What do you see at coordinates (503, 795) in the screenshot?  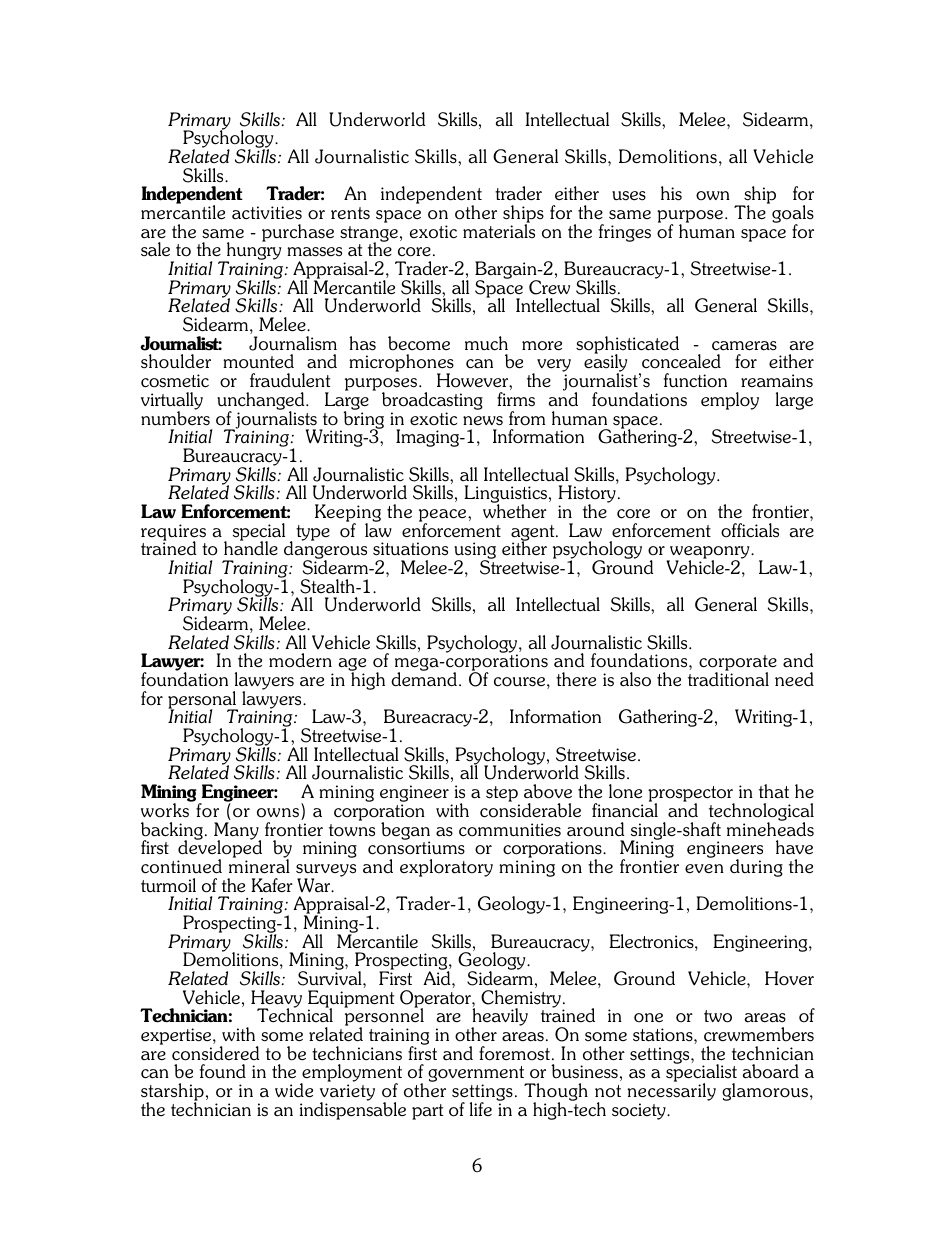 I see `step` at bounding box center [503, 795].
